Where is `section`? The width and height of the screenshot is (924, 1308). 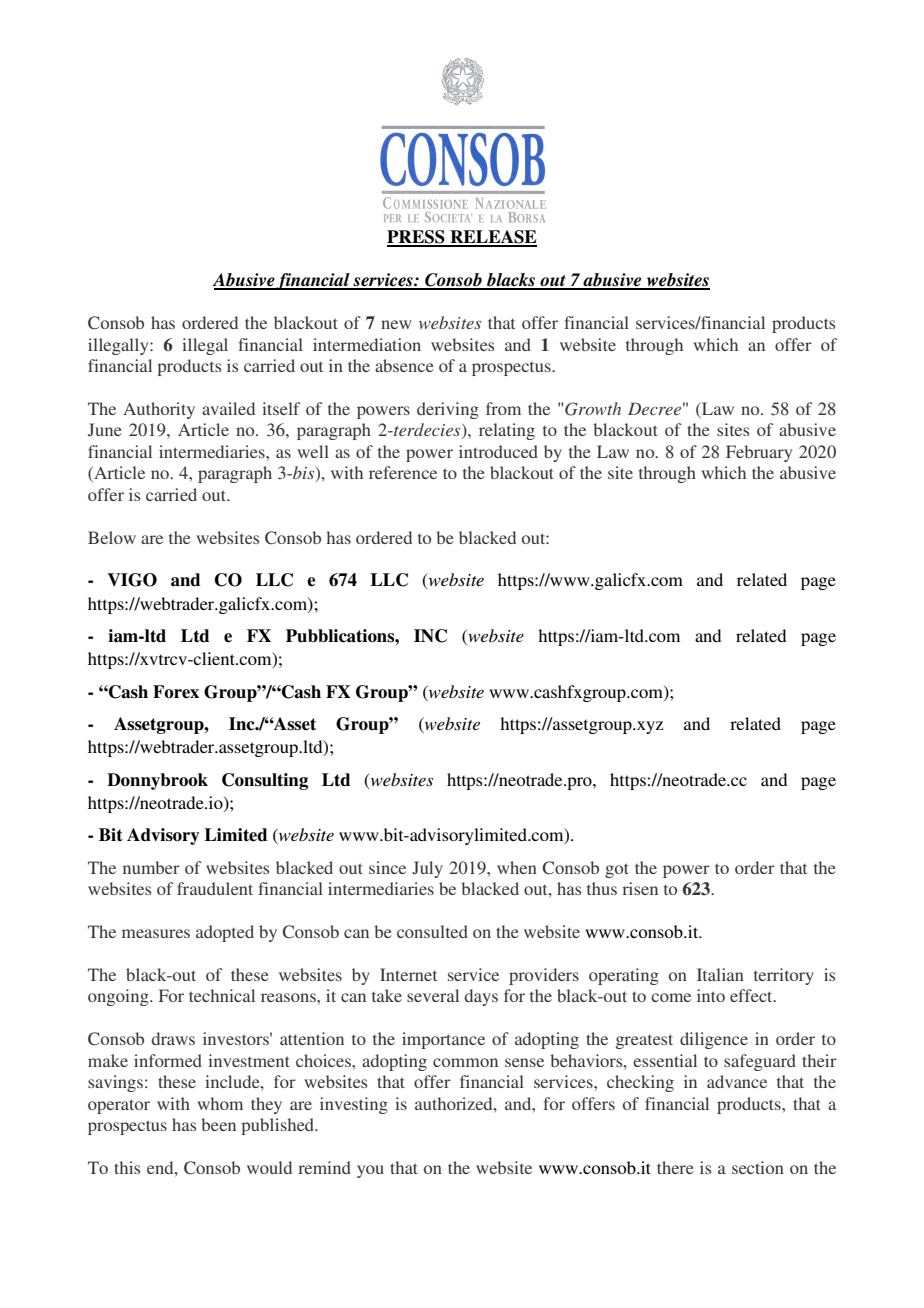
section is located at coordinates (758, 1167).
